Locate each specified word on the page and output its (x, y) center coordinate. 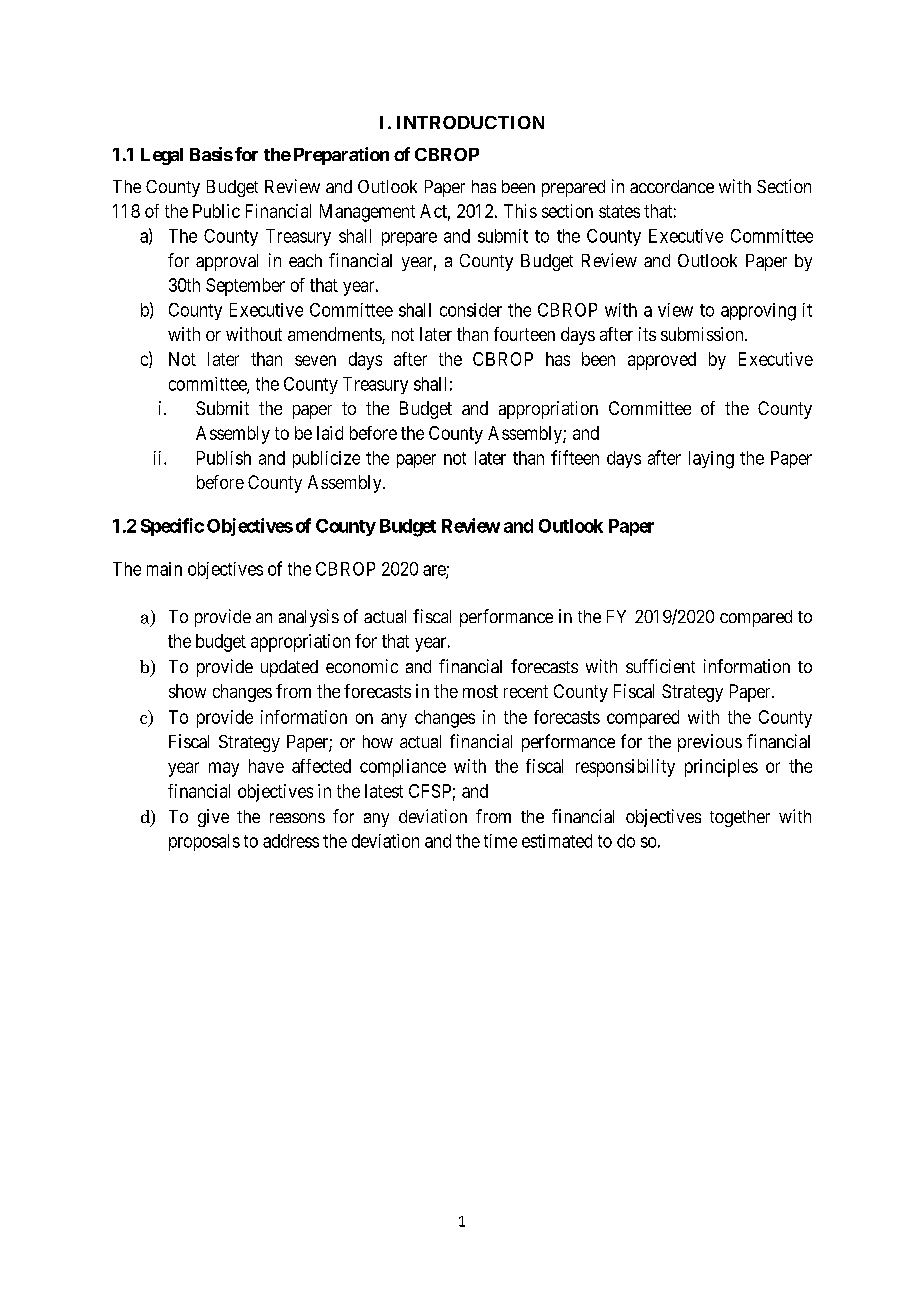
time (500, 841)
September (245, 287)
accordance (672, 186)
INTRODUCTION (470, 122)
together (740, 818)
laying (711, 460)
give (213, 818)
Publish (224, 458)
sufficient (660, 666)
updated (289, 668)
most (480, 691)
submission (703, 334)
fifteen (575, 457)
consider (471, 310)
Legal (162, 156)
